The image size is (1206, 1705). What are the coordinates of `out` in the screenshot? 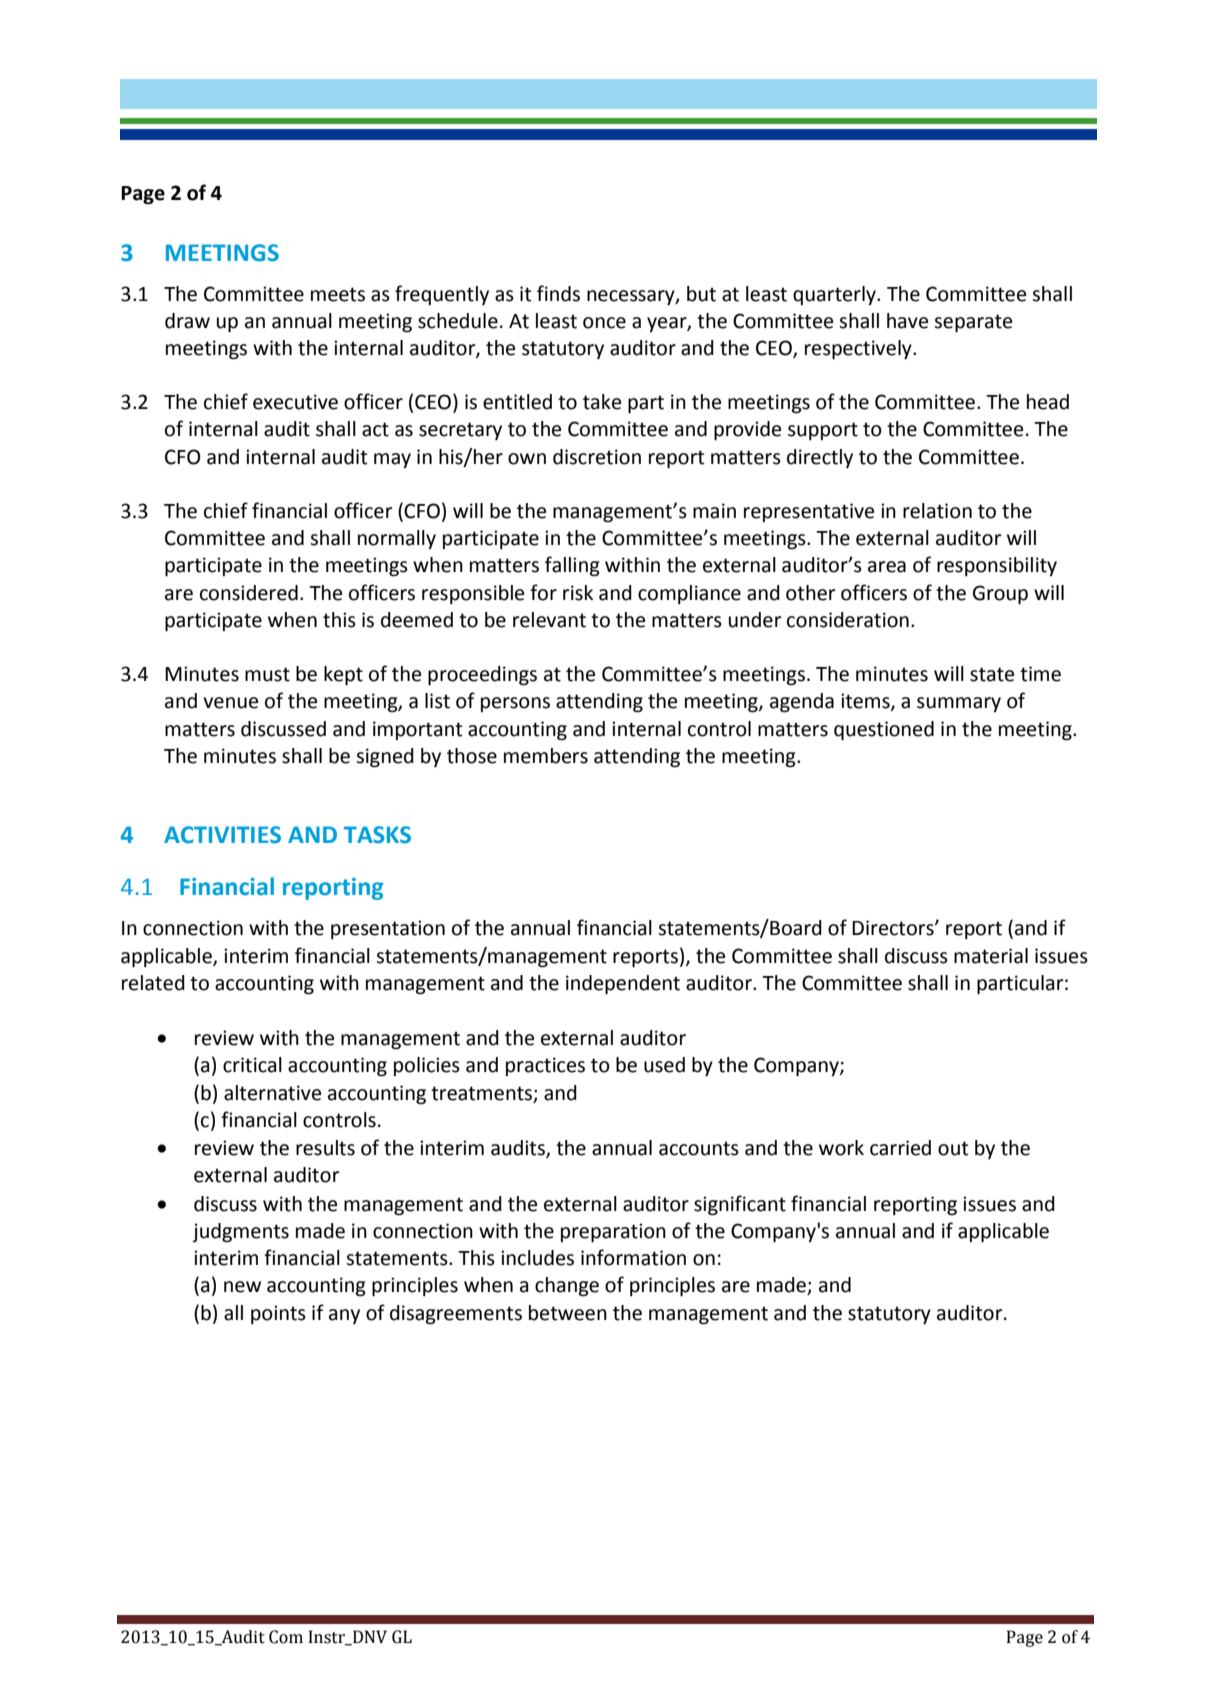 It's located at (953, 1148).
